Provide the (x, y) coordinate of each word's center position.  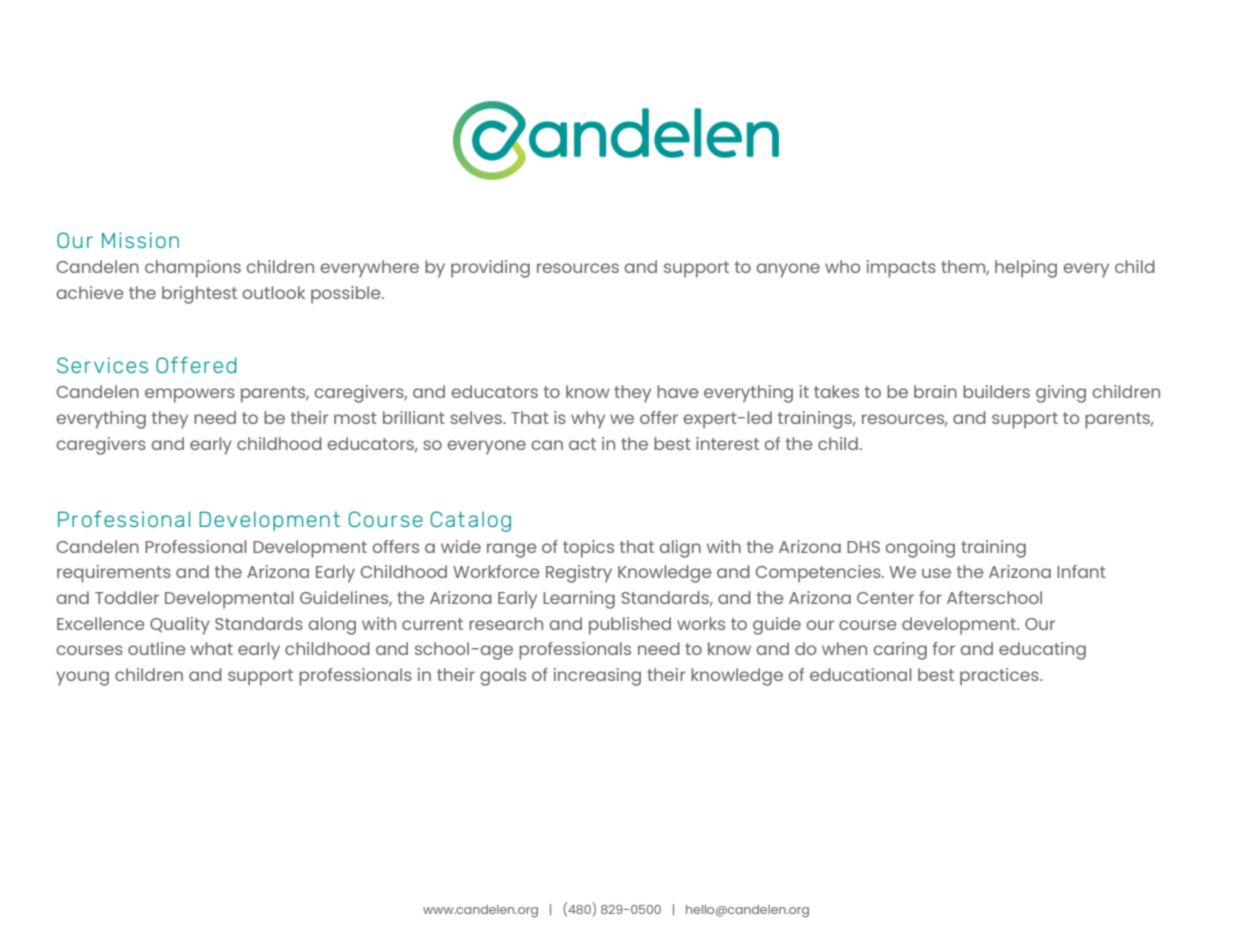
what (212, 648)
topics (588, 549)
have (677, 391)
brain (935, 391)
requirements (114, 574)
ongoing (920, 549)
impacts (901, 269)
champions (193, 269)
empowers (190, 395)
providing (490, 269)
